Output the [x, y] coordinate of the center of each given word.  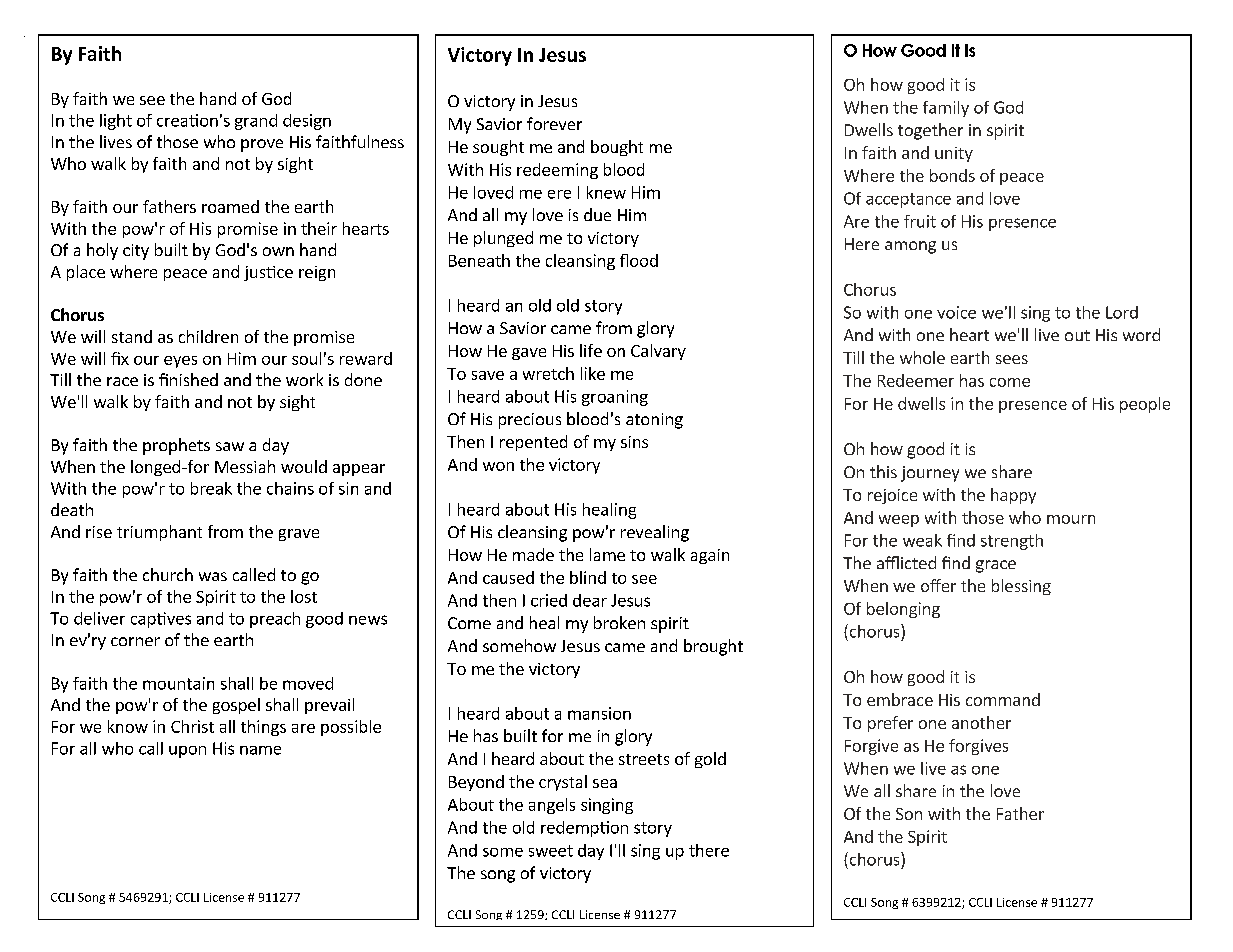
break [211, 488]
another [981, 722]
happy [1013, 496]
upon [187, 752]
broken [619, 622]
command [1003, 699]
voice [956, 312]
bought [617, 148]
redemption [584, 829]
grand [256, 122]
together [930, 131]
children [208, 336]
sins [634, 442]
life [591, 350]
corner [135, 641]
